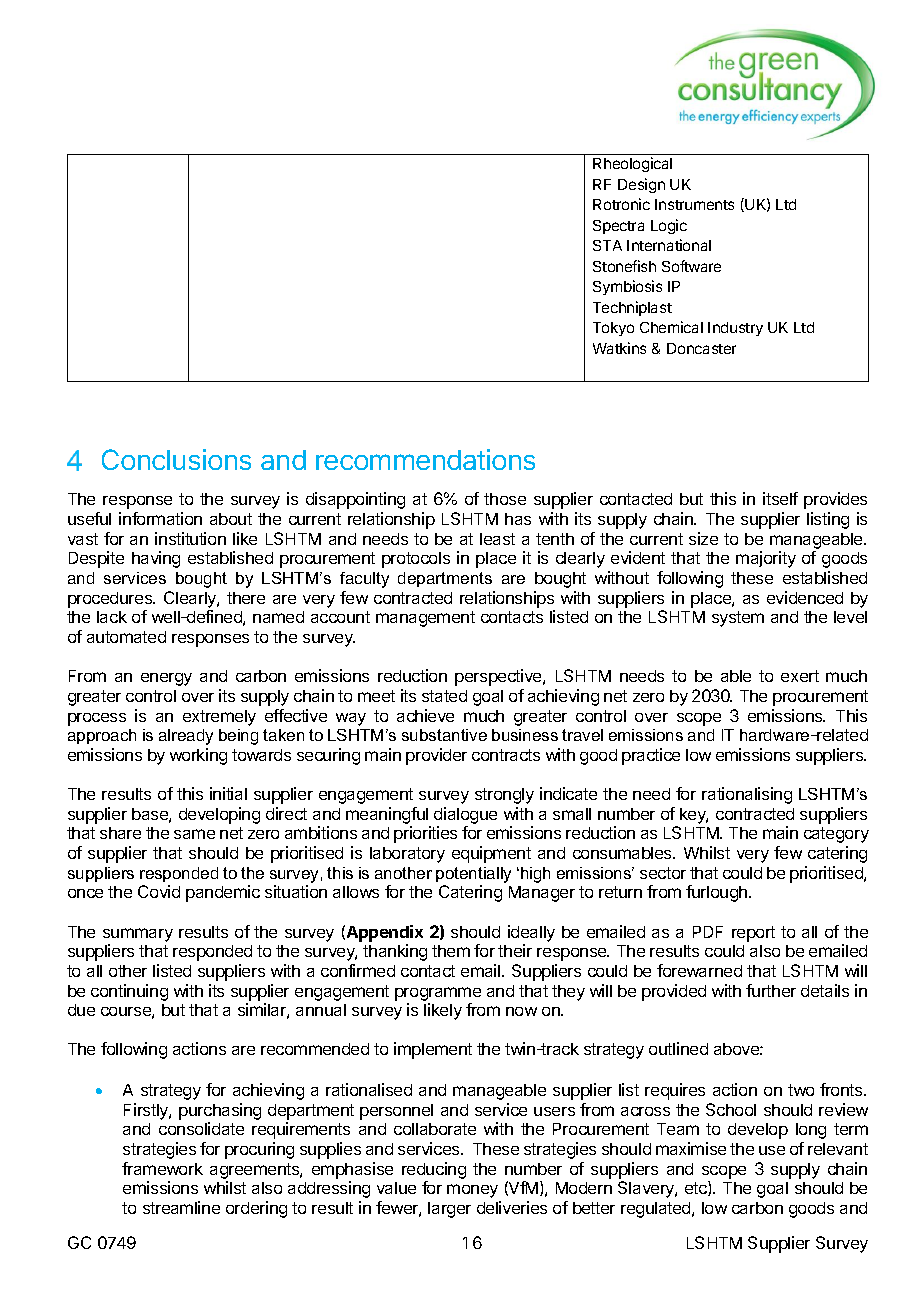  I want to click on framework, so click(162, 1168).
